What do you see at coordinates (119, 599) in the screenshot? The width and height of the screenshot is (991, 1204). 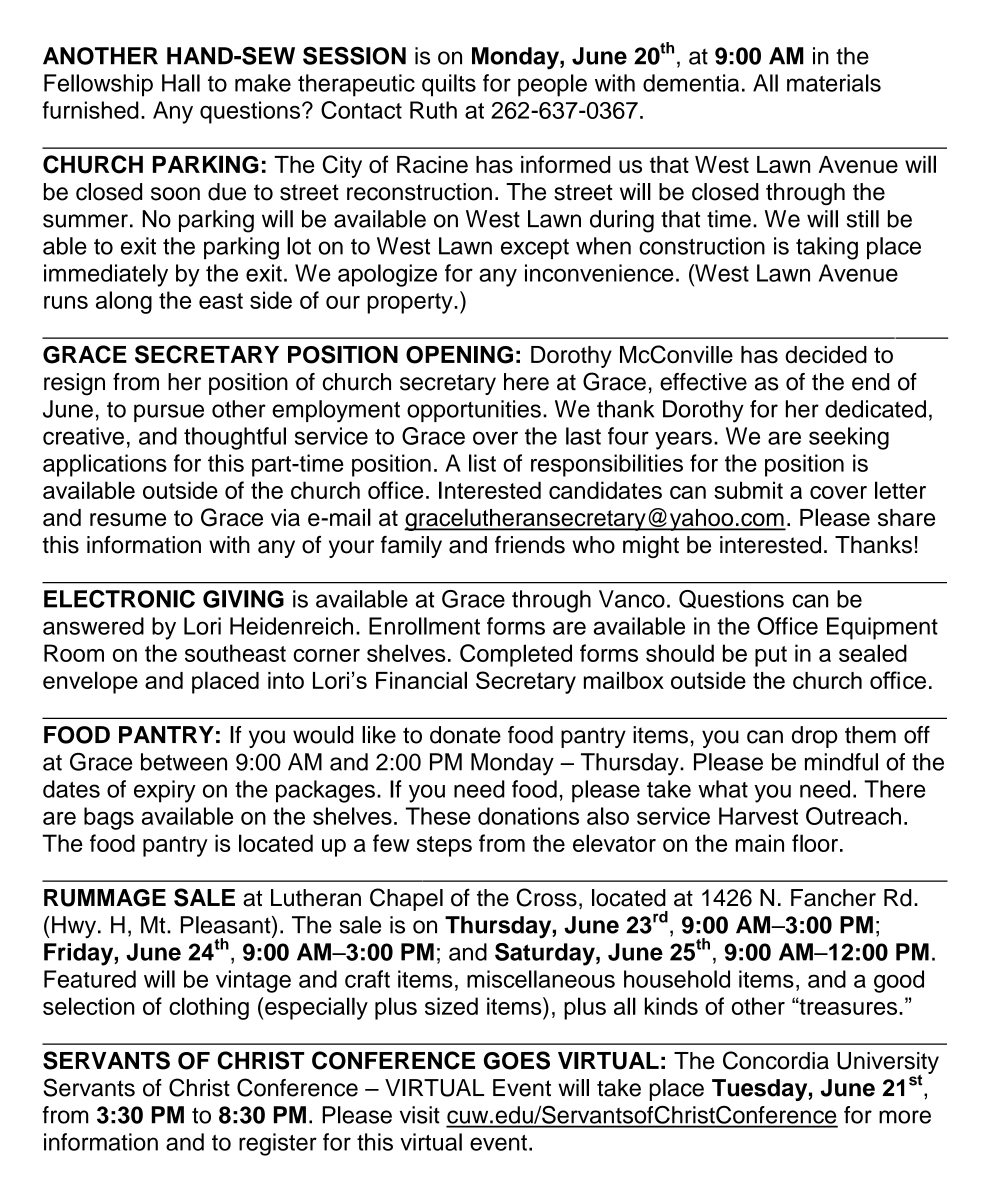 I see `ELECTRONIC` at bounding box center [119, 599].
